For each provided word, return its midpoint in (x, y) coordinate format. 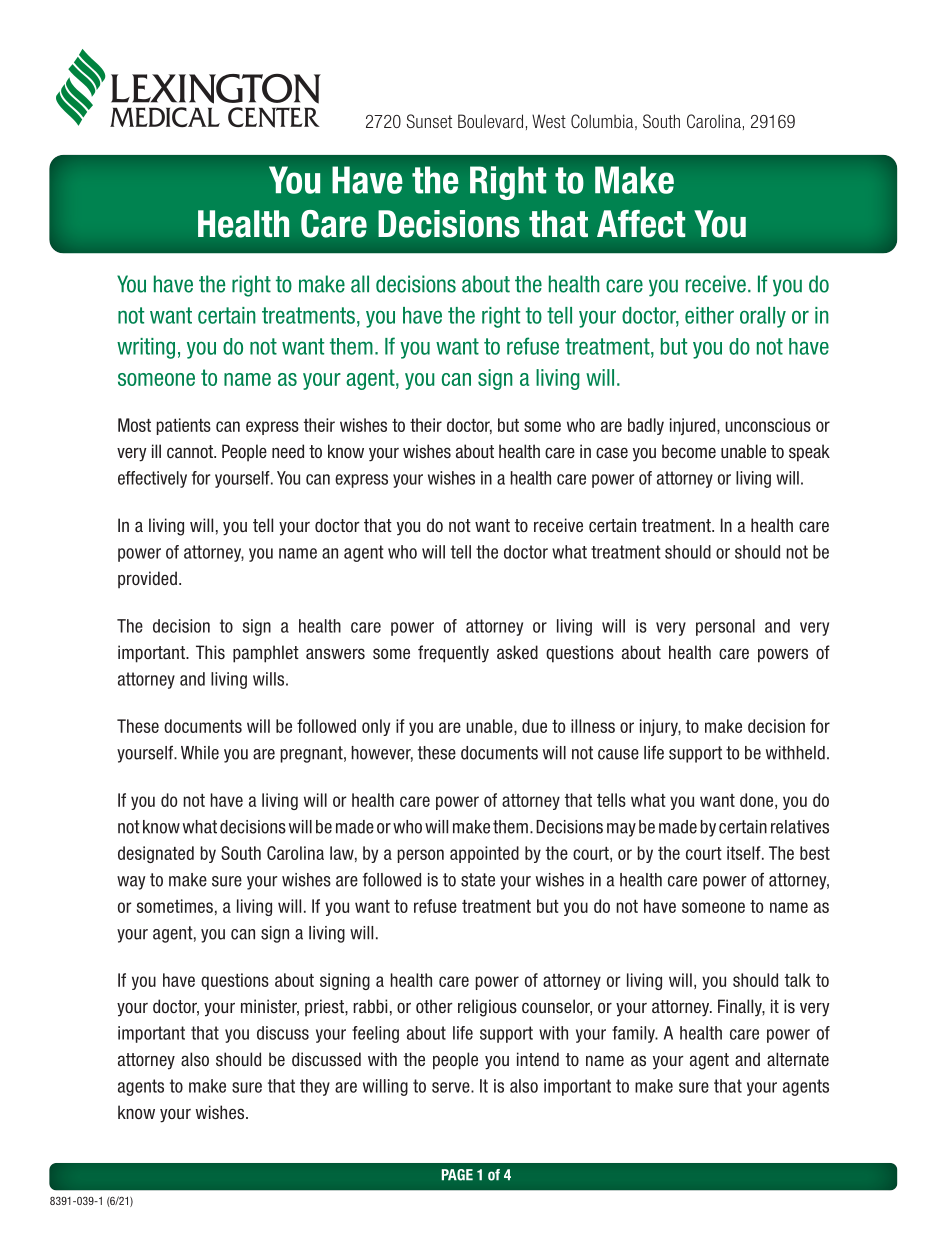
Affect (641, 224)
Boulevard (490, 121)
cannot (191, 451)
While (200, 753)
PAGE (457, 1175)
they (315, 1087)
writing (146, 348)
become (689, 451)
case (612, 452)
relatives (800, 827)
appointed (484, 854)
